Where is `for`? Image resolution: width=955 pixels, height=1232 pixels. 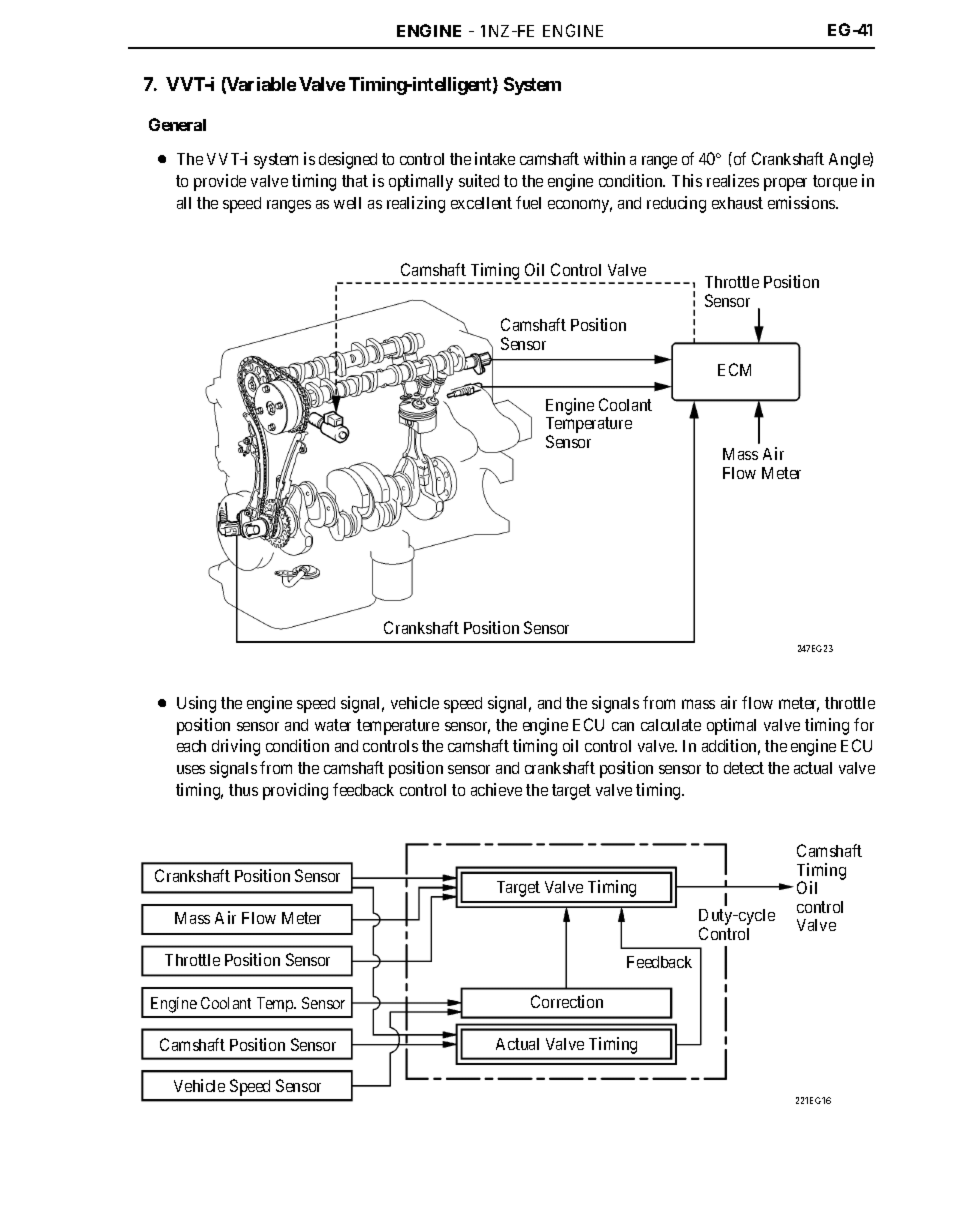
for is located at coordinates (864, 724).
